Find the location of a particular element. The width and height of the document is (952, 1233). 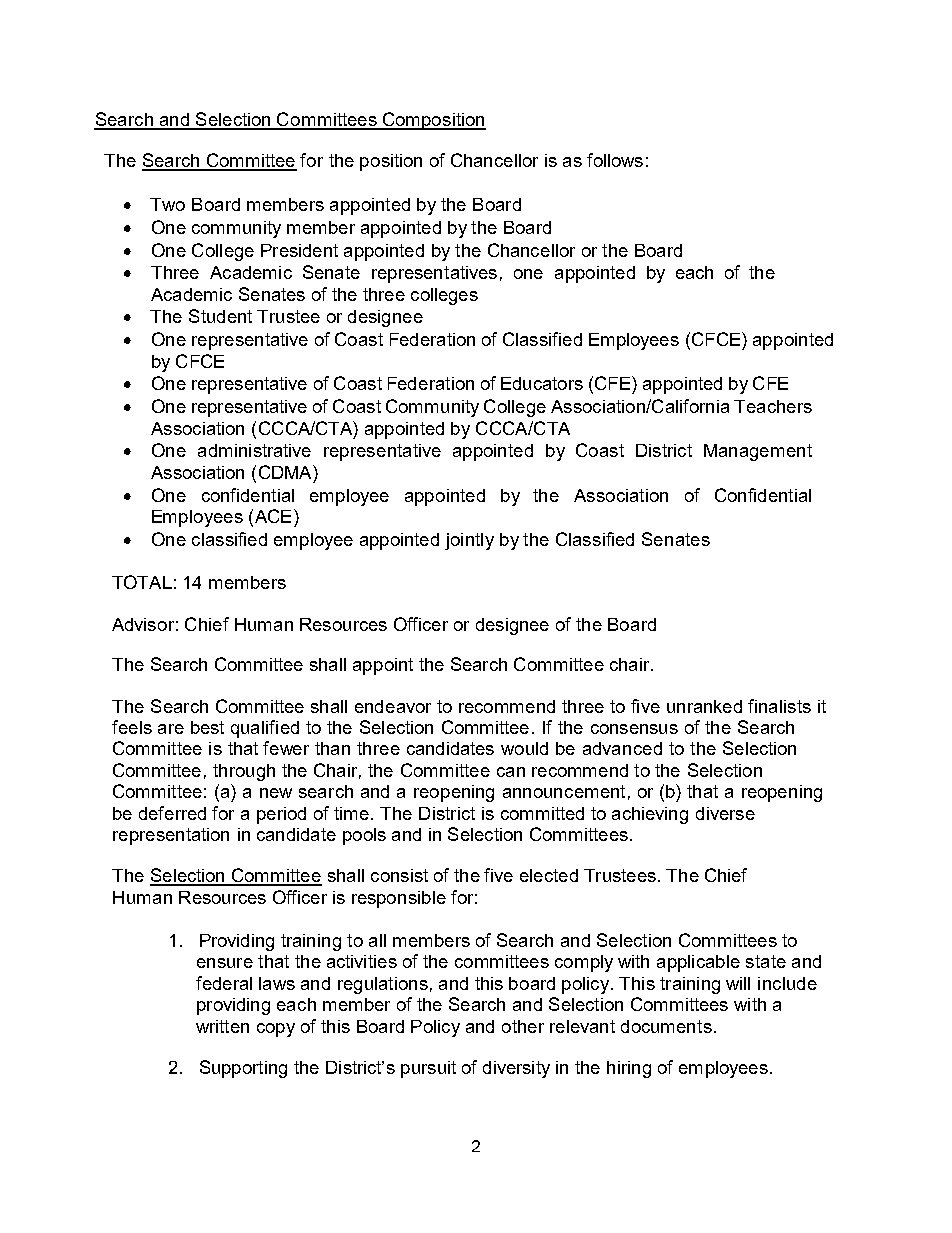

endeavor is located at coordinates (393, 706).
